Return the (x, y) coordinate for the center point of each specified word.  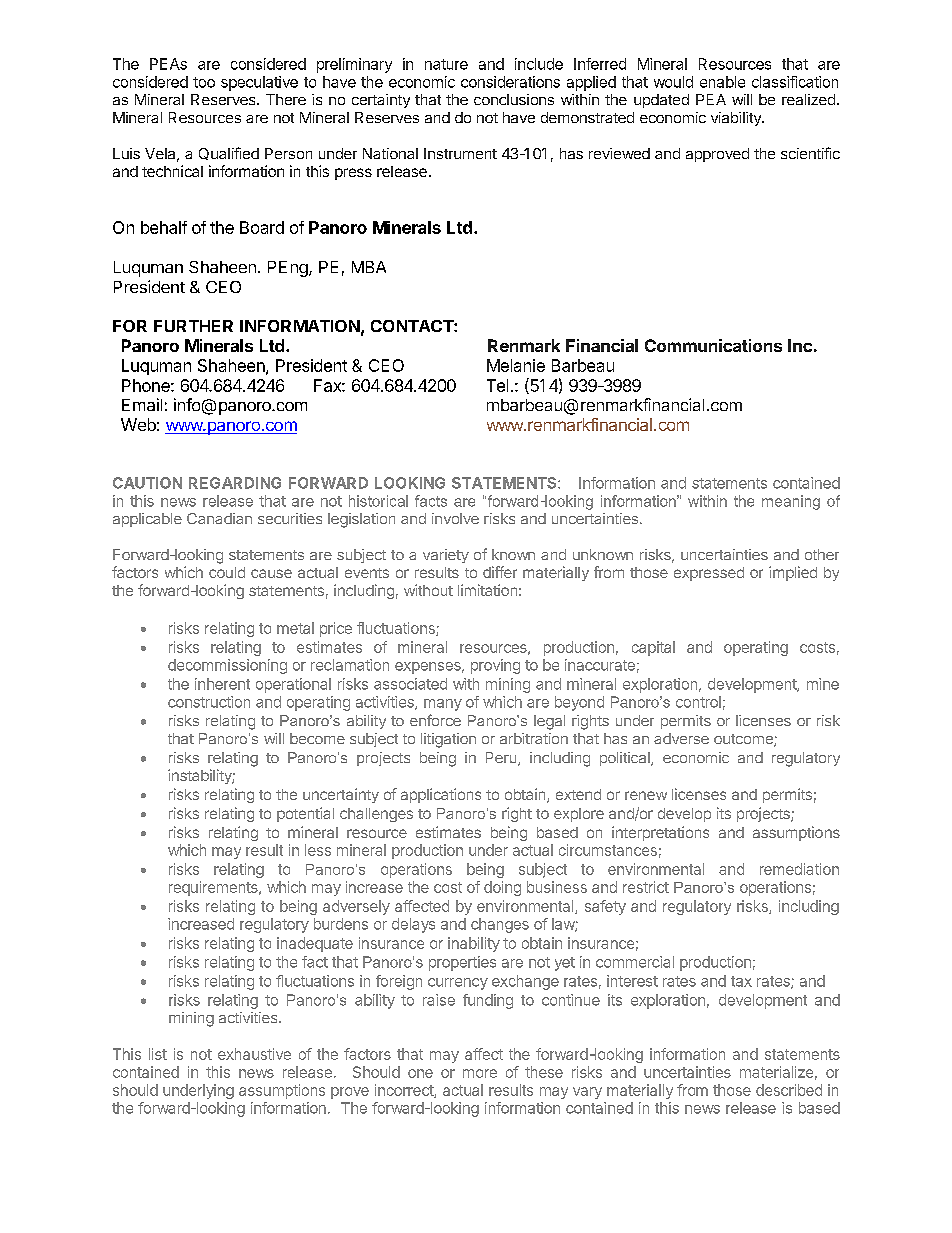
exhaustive (254, 1054)
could (227, 572)
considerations (510, 82)
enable (722, 82)
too (204, 82)
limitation (487, 590)
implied (793, 573)
